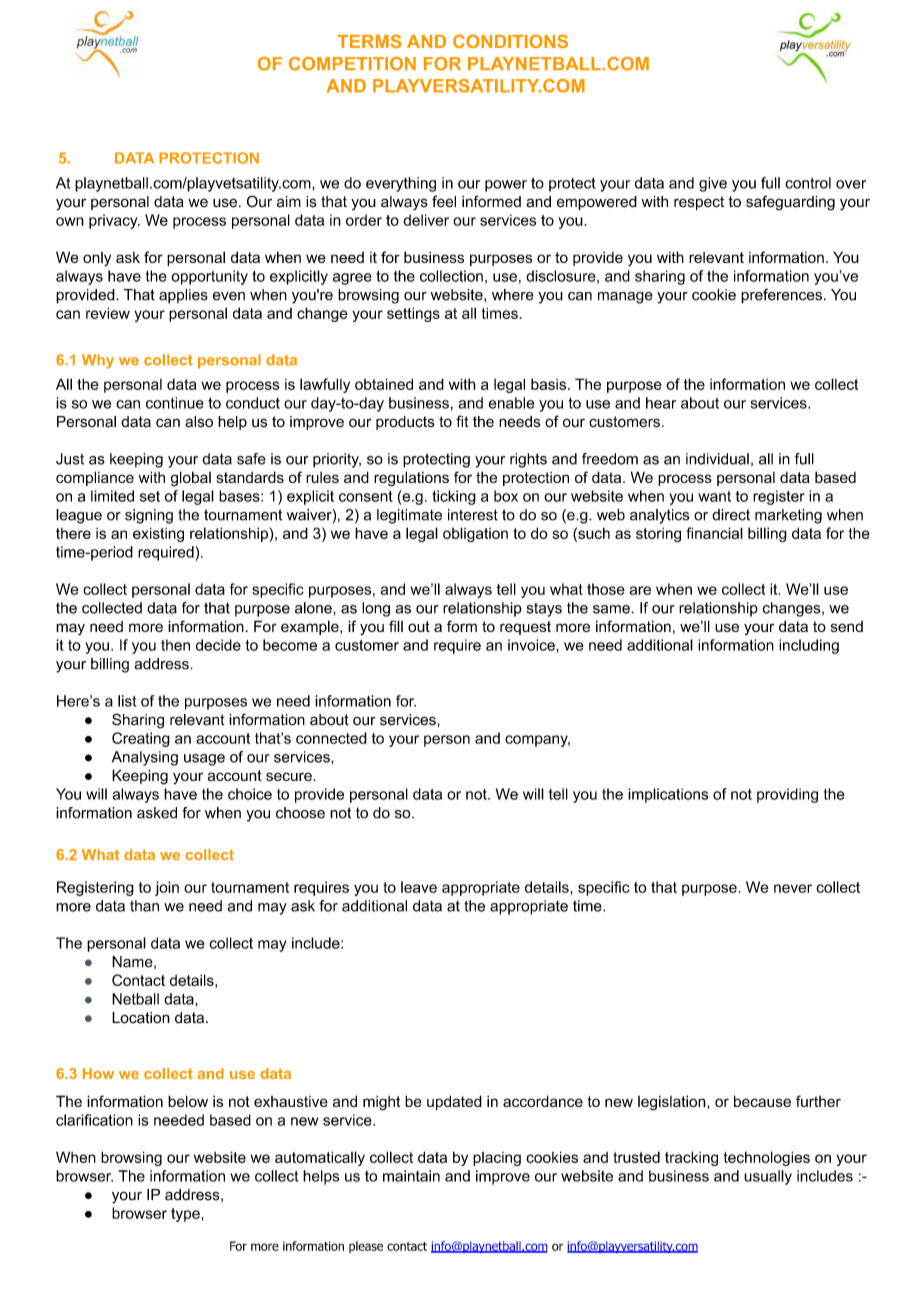 The width and height of the screenshot is (924, 1307). What do you see at coordinates (157, 813) in the screenshot?
I see `asked` at bounding box center [157, 813].
